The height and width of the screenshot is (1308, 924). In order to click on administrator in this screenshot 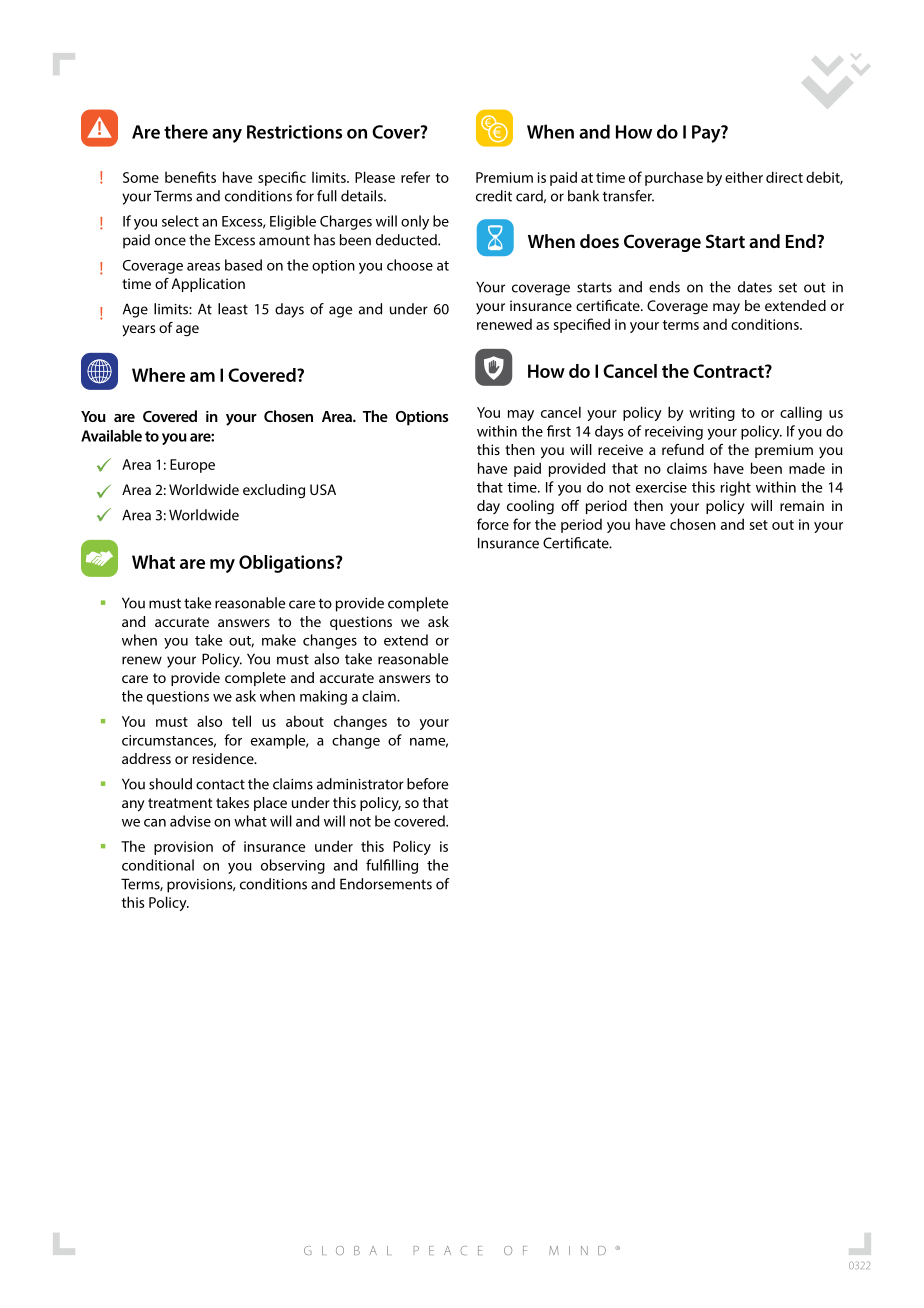, I will do `click(360, 784)`.
